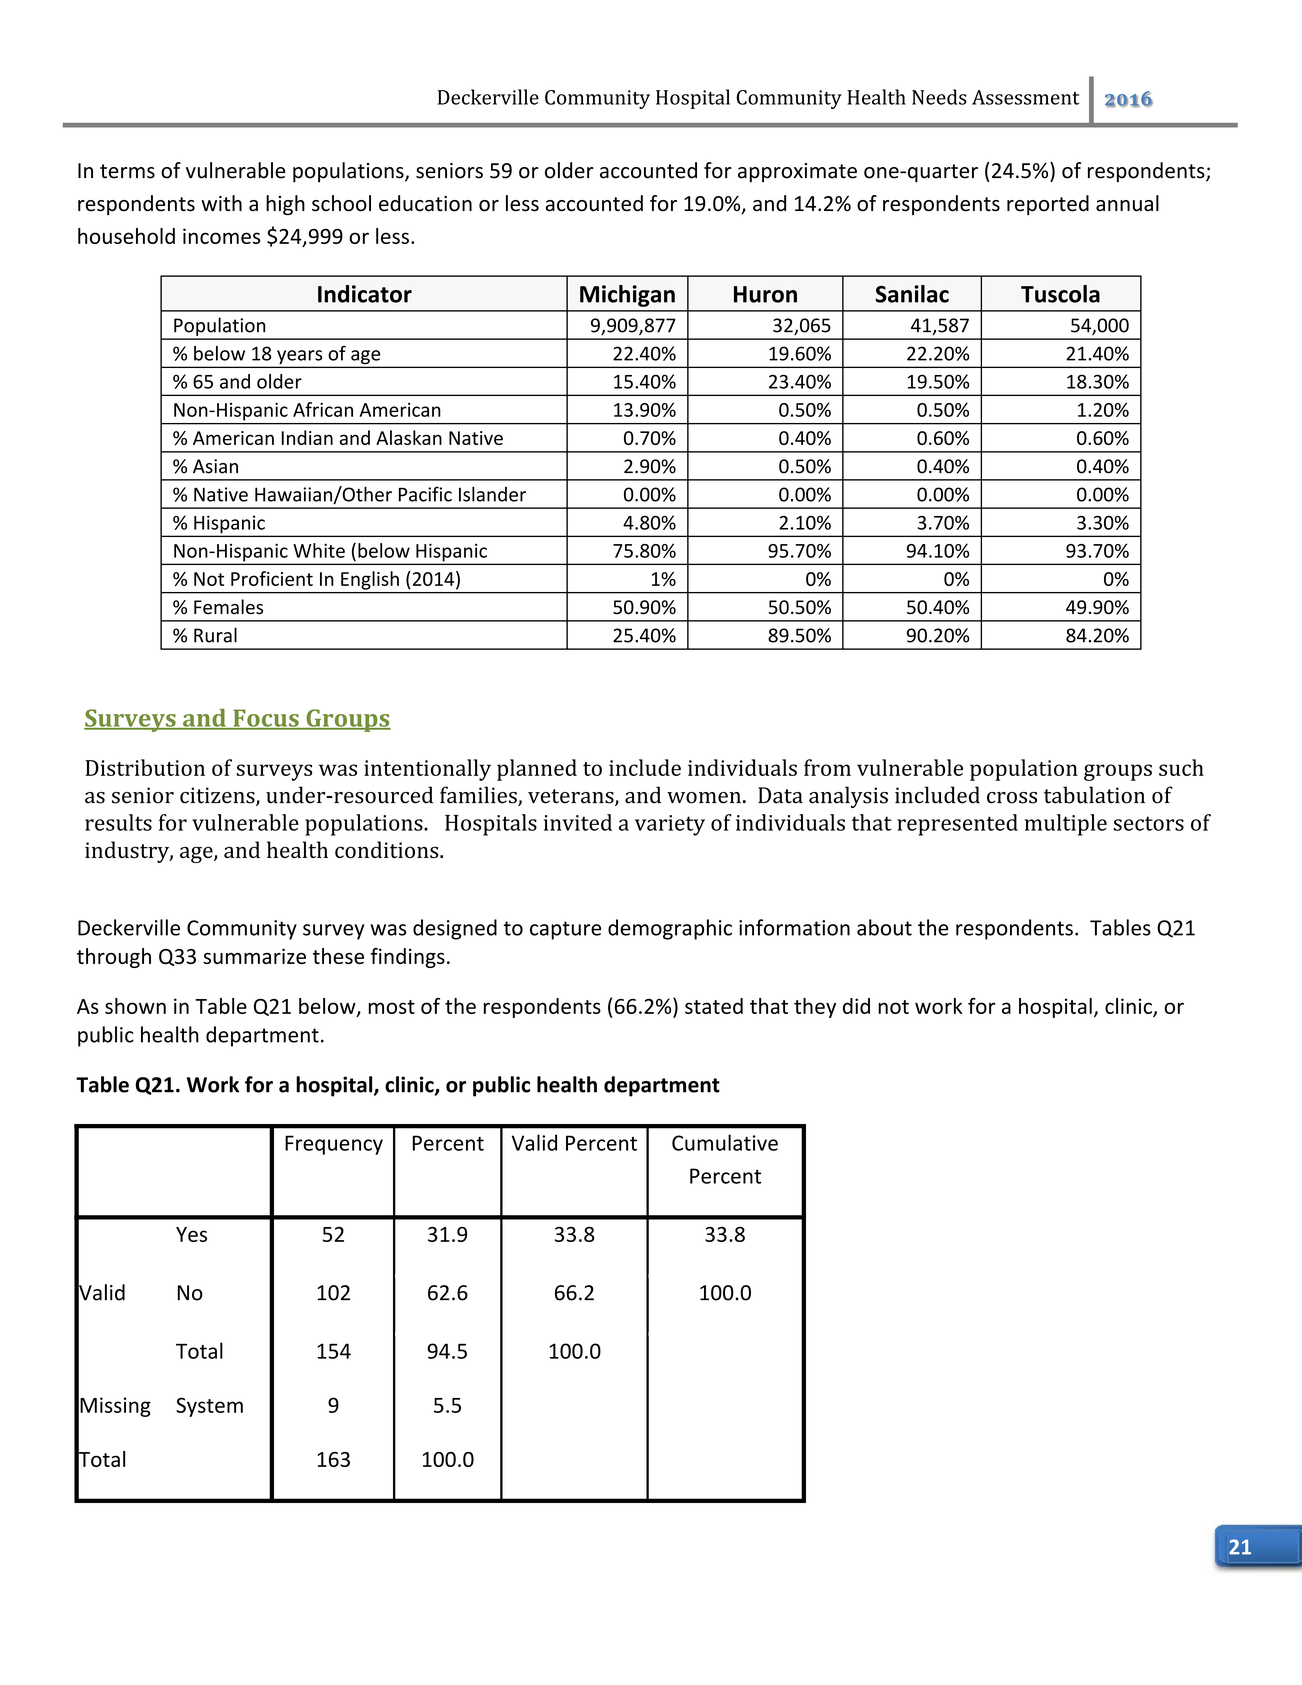  Describe the element at coordinates (725, 1142) in the screenshot. I see `Cumulative` at that location.
